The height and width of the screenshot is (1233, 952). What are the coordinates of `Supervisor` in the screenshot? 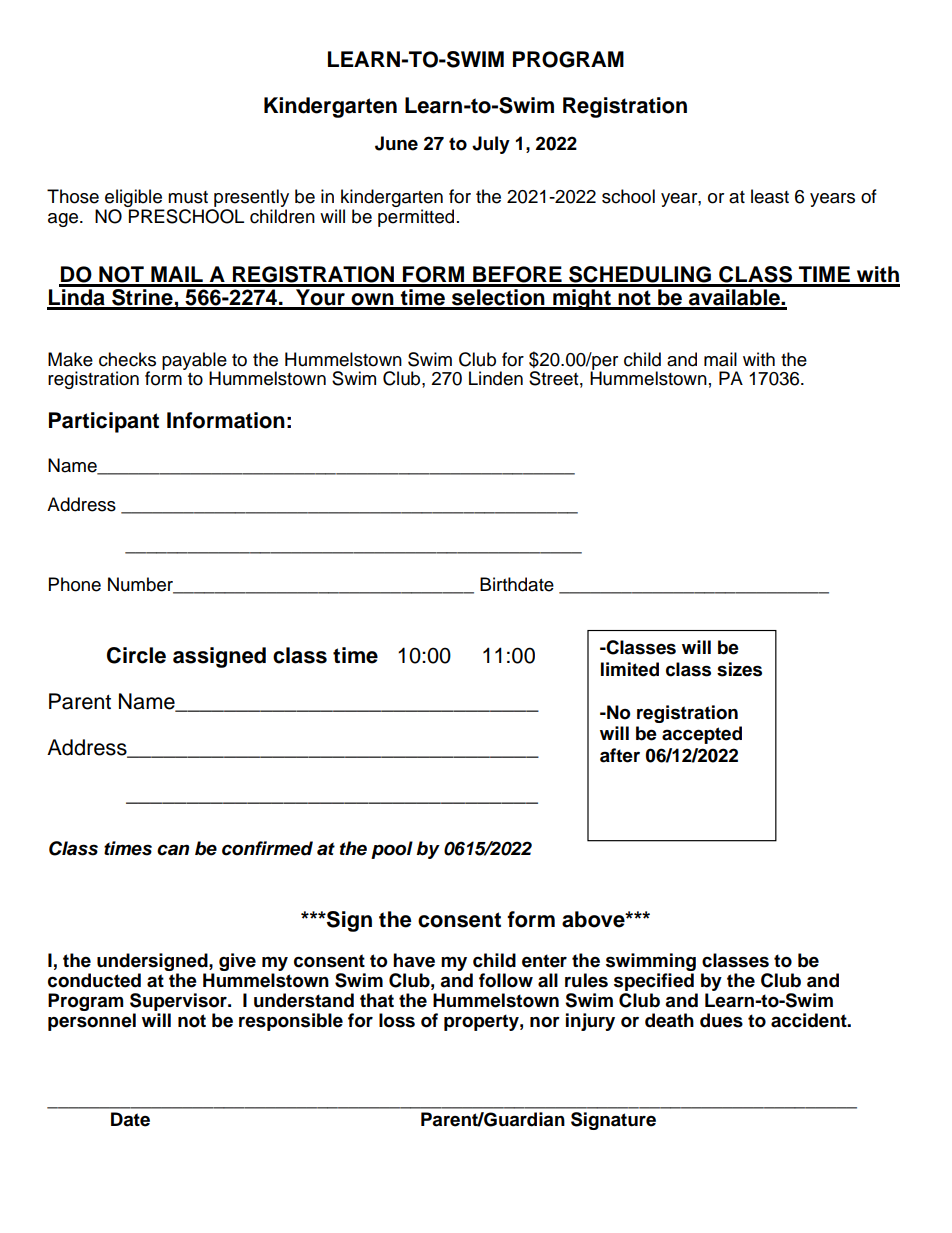 It's located at (179, 1002).
